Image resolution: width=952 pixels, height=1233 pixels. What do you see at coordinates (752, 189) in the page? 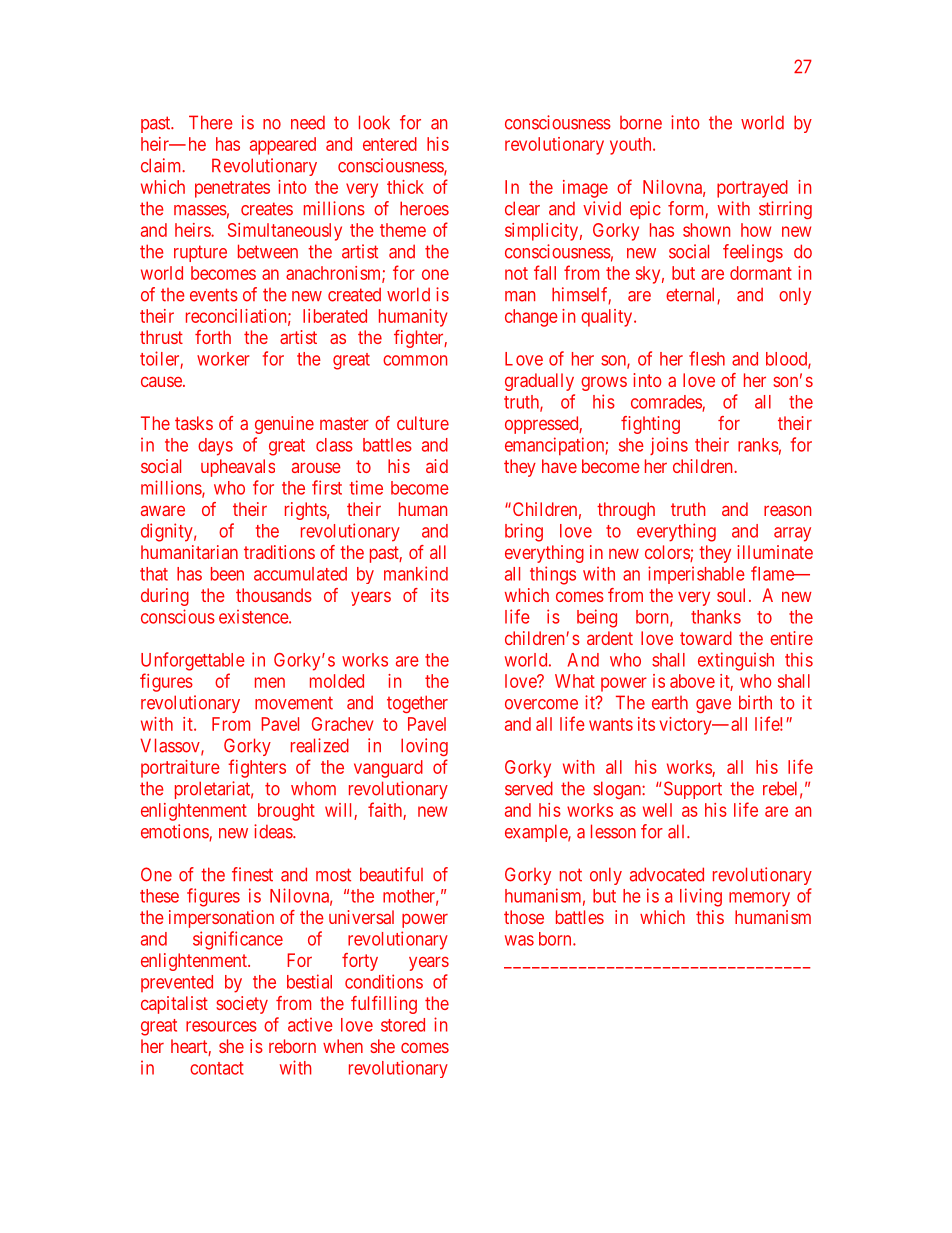
I see `portrayed` at bounding box center [752, 189].
